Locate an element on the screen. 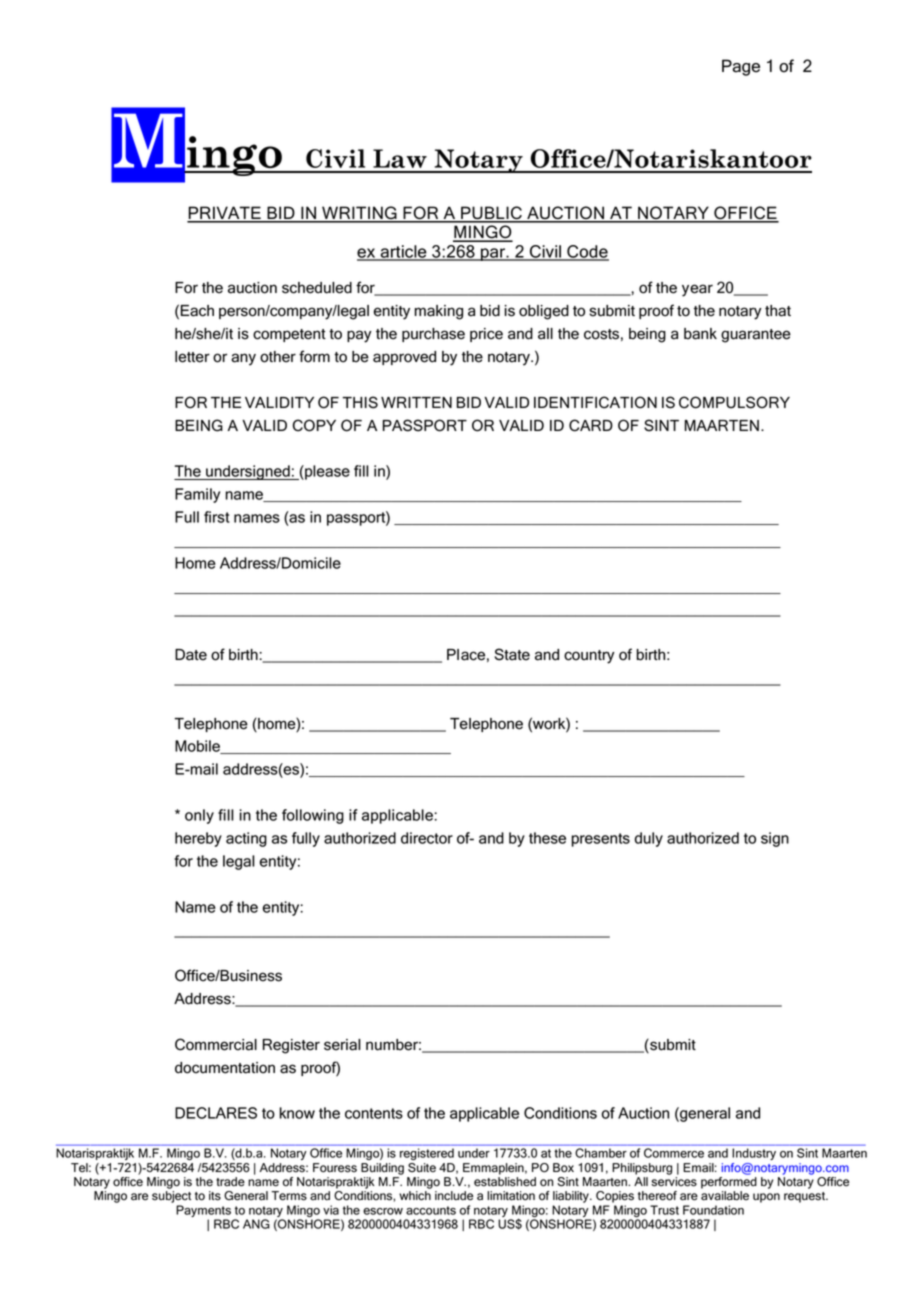 This screenshot has width=924, height=1308. trade is located at coordinates (230, 1182).
